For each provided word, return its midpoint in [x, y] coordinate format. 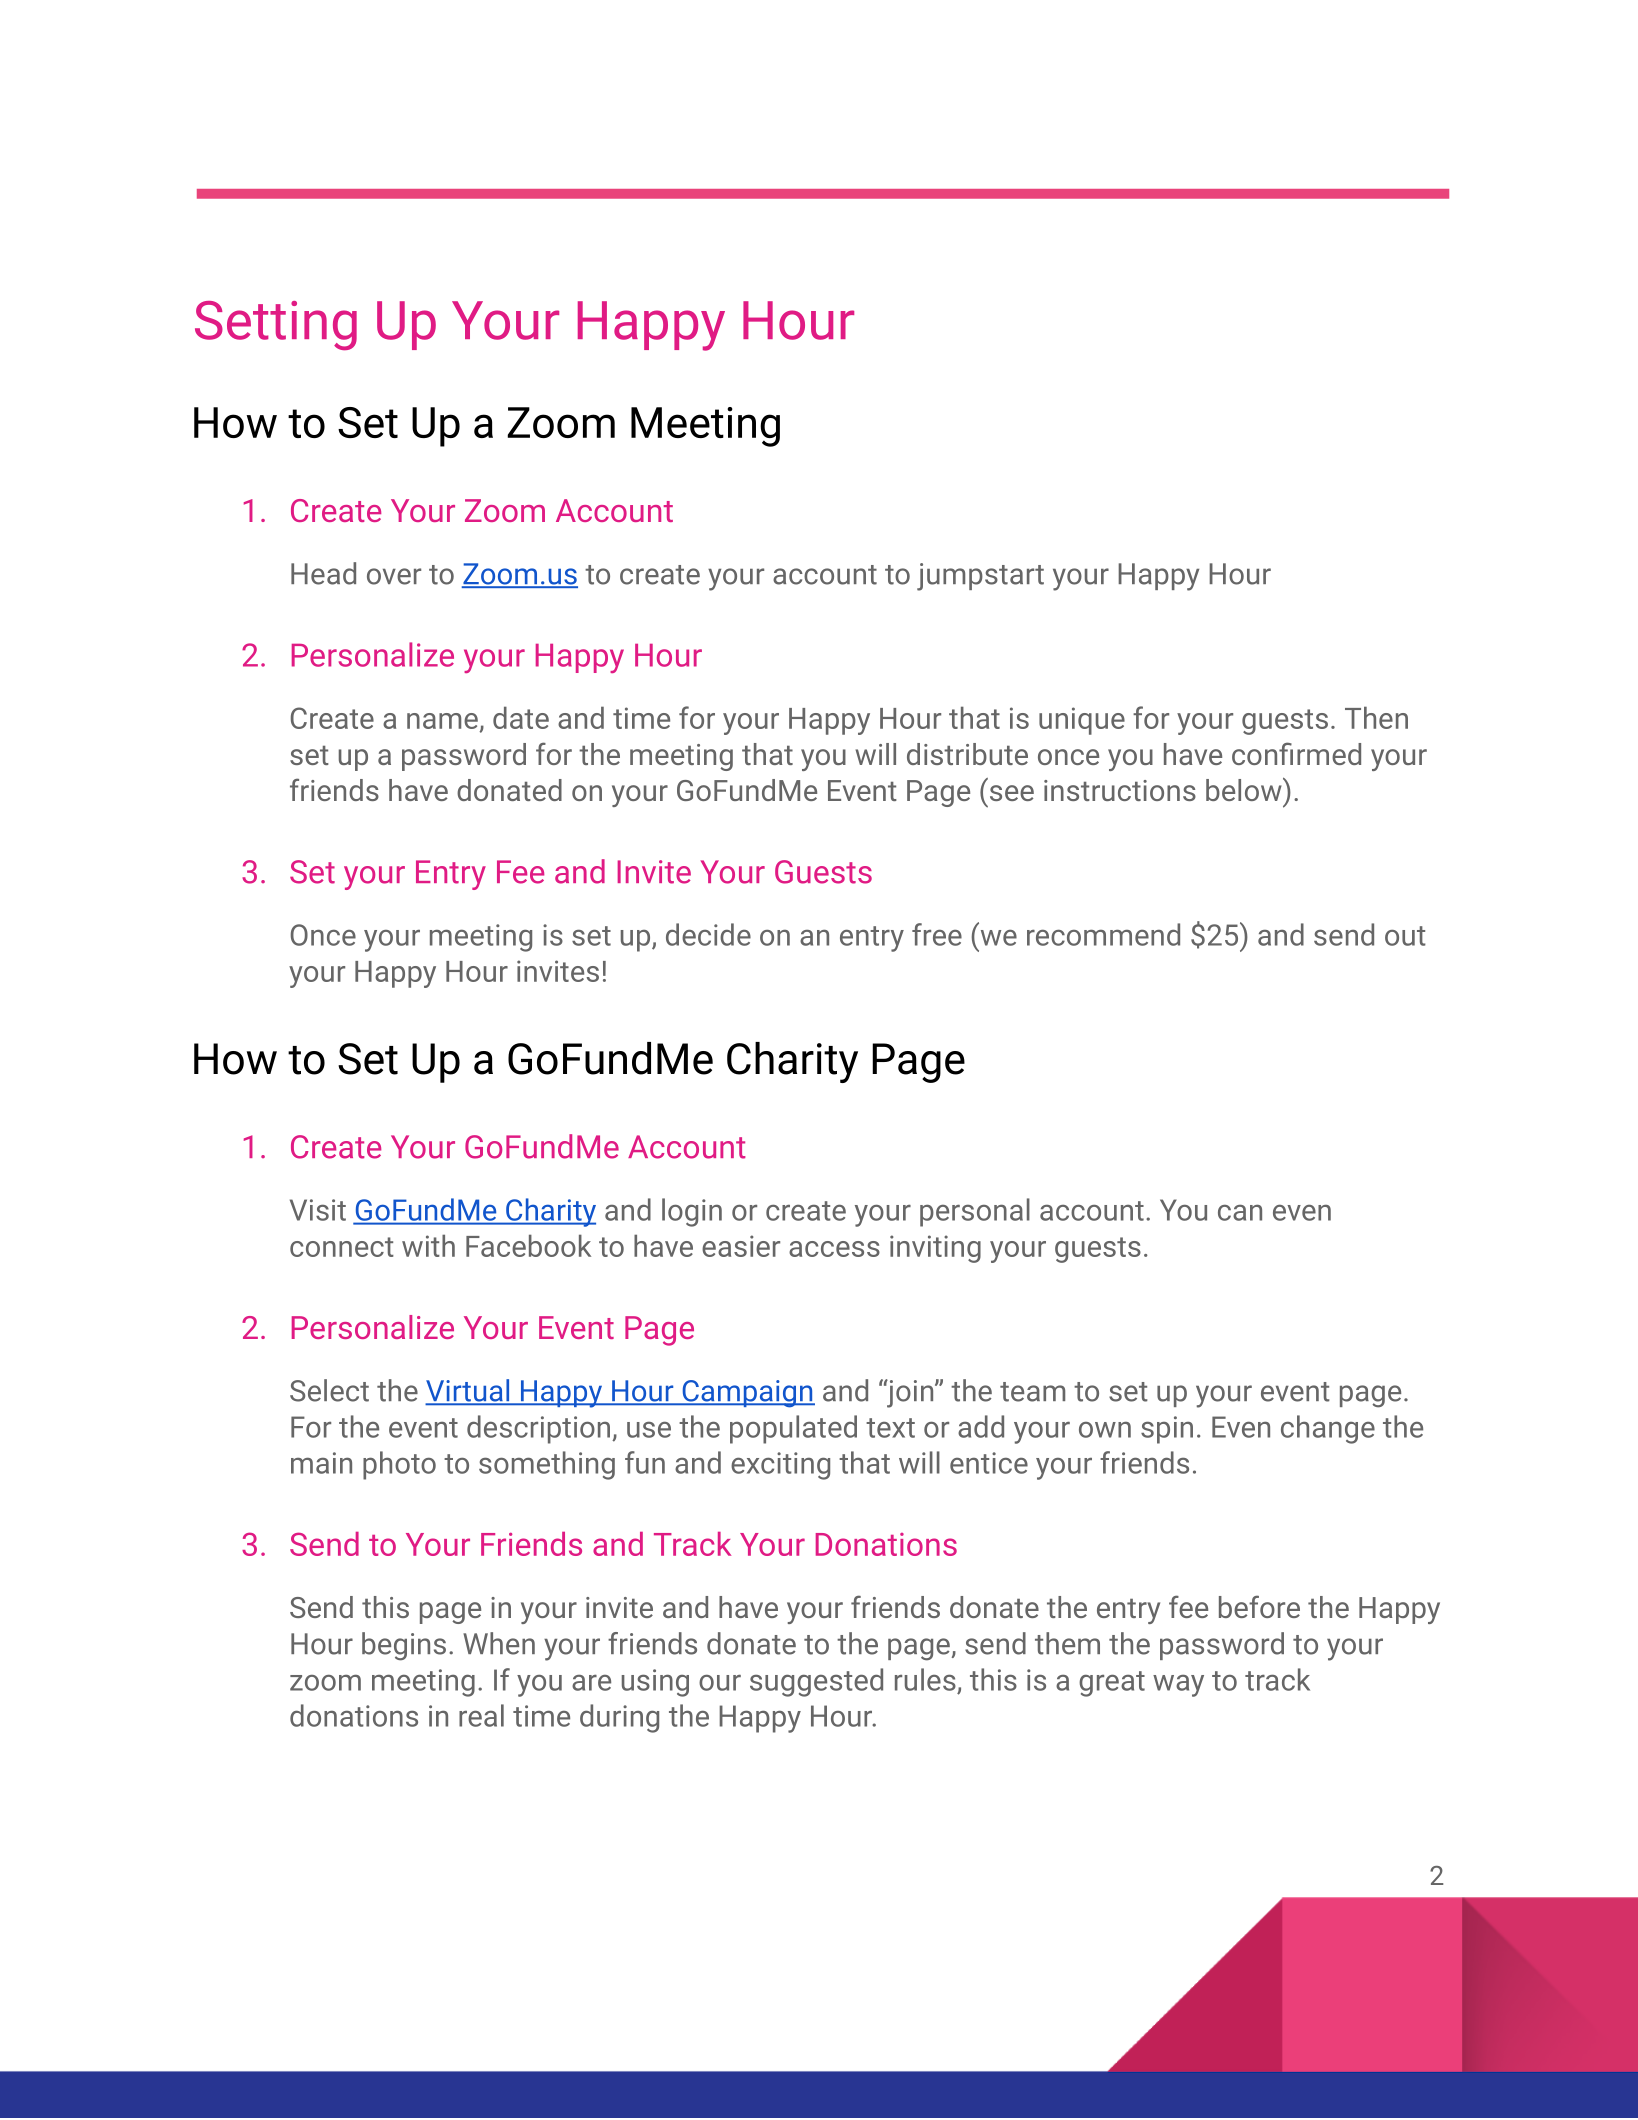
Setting [276, 325]
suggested [816, 1682]
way [1178, 1686]
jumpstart [980, 577]
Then [1376, 717]
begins [404, 1646]
